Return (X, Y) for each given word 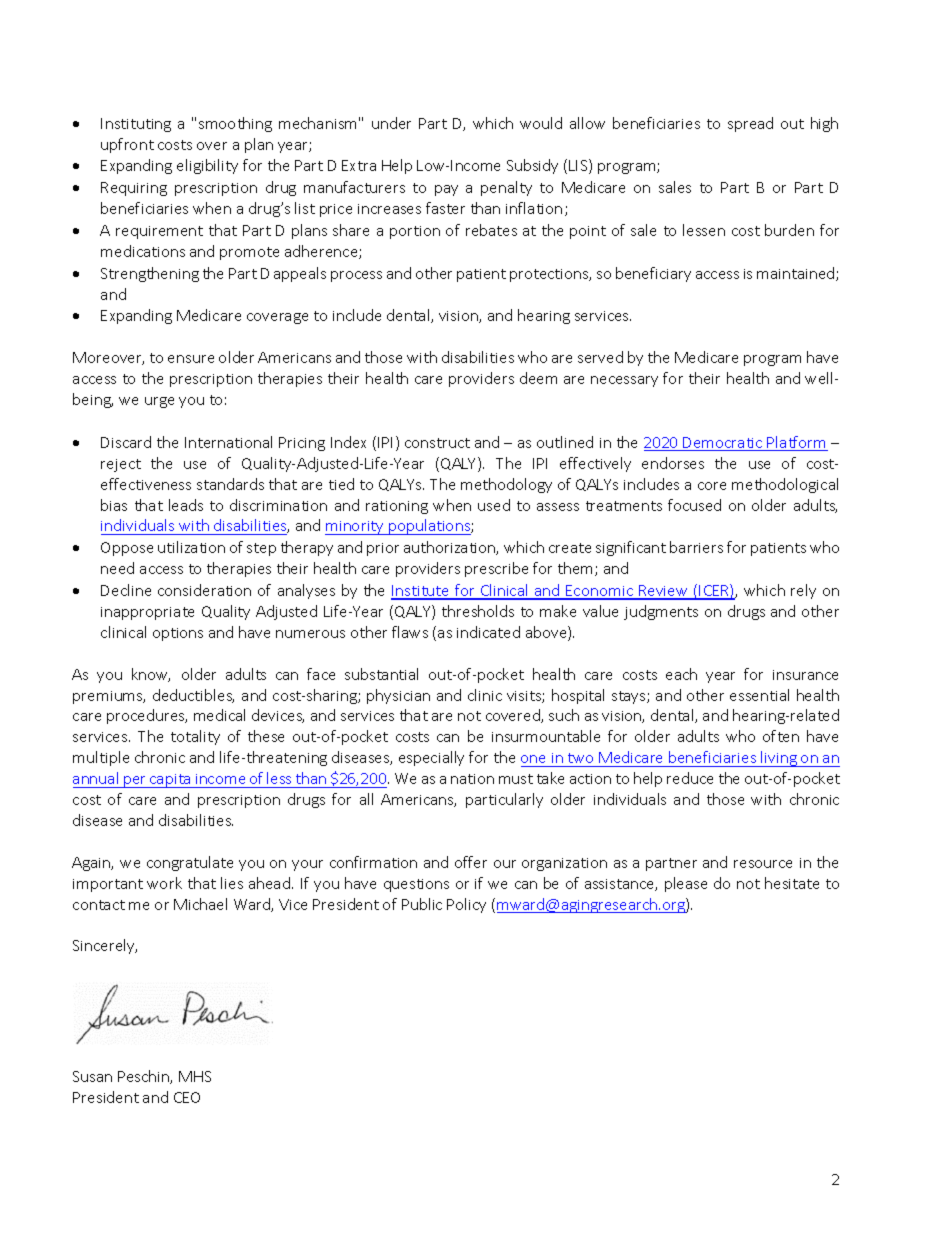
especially (431, 758)
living (779, 759)
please (686, 884)
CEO (187, 1097)
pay (446, 190)
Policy (466, 905)
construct (437, 443)
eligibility (207, 166)
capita (170, 781)
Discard (126, 442)
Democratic (723, 444)
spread (750, 124)
